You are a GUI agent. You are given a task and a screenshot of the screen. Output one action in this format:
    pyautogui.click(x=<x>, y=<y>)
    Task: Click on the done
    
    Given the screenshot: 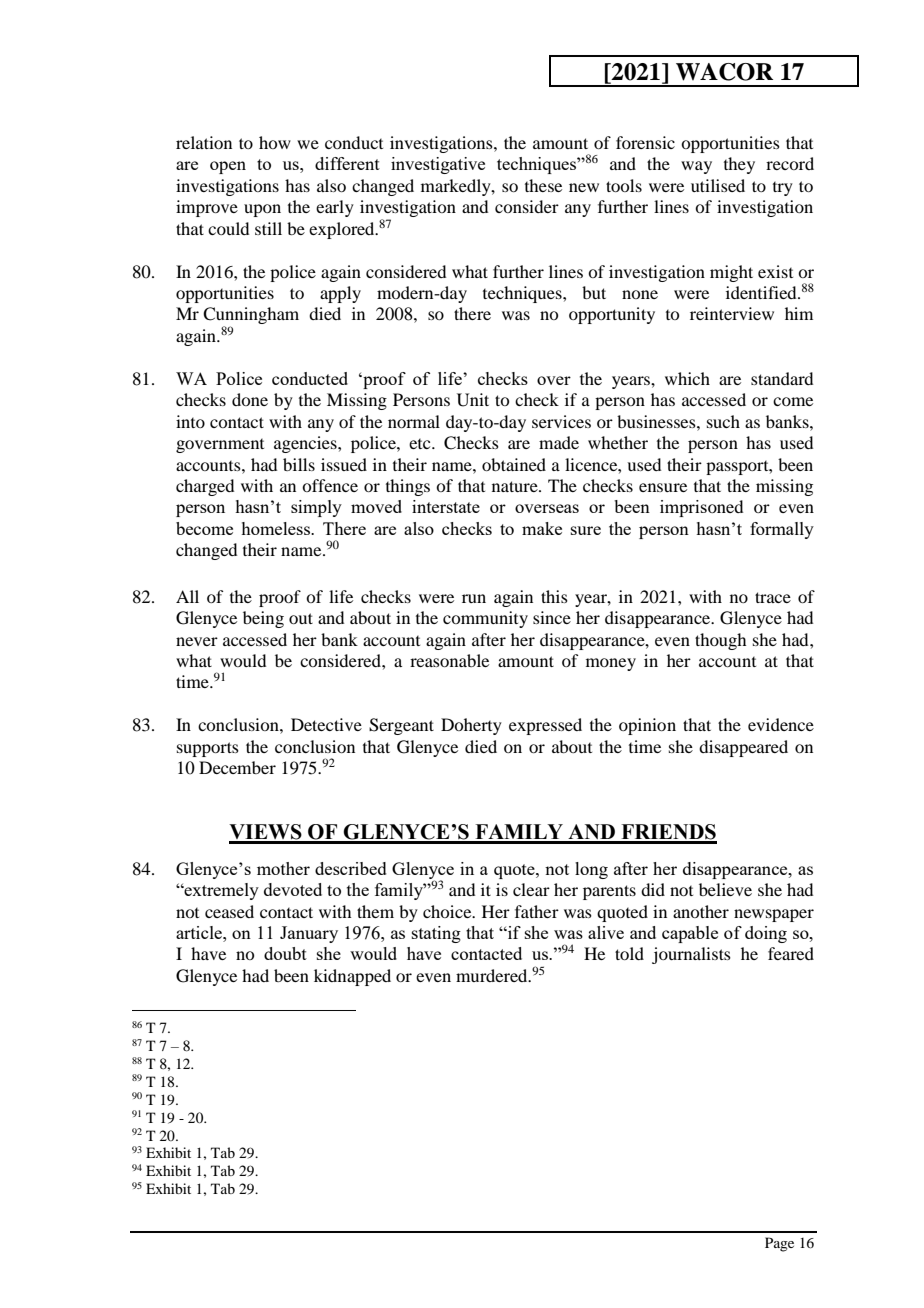 What is the action you would take?
    pyautogui.click(x=250, y=399)
